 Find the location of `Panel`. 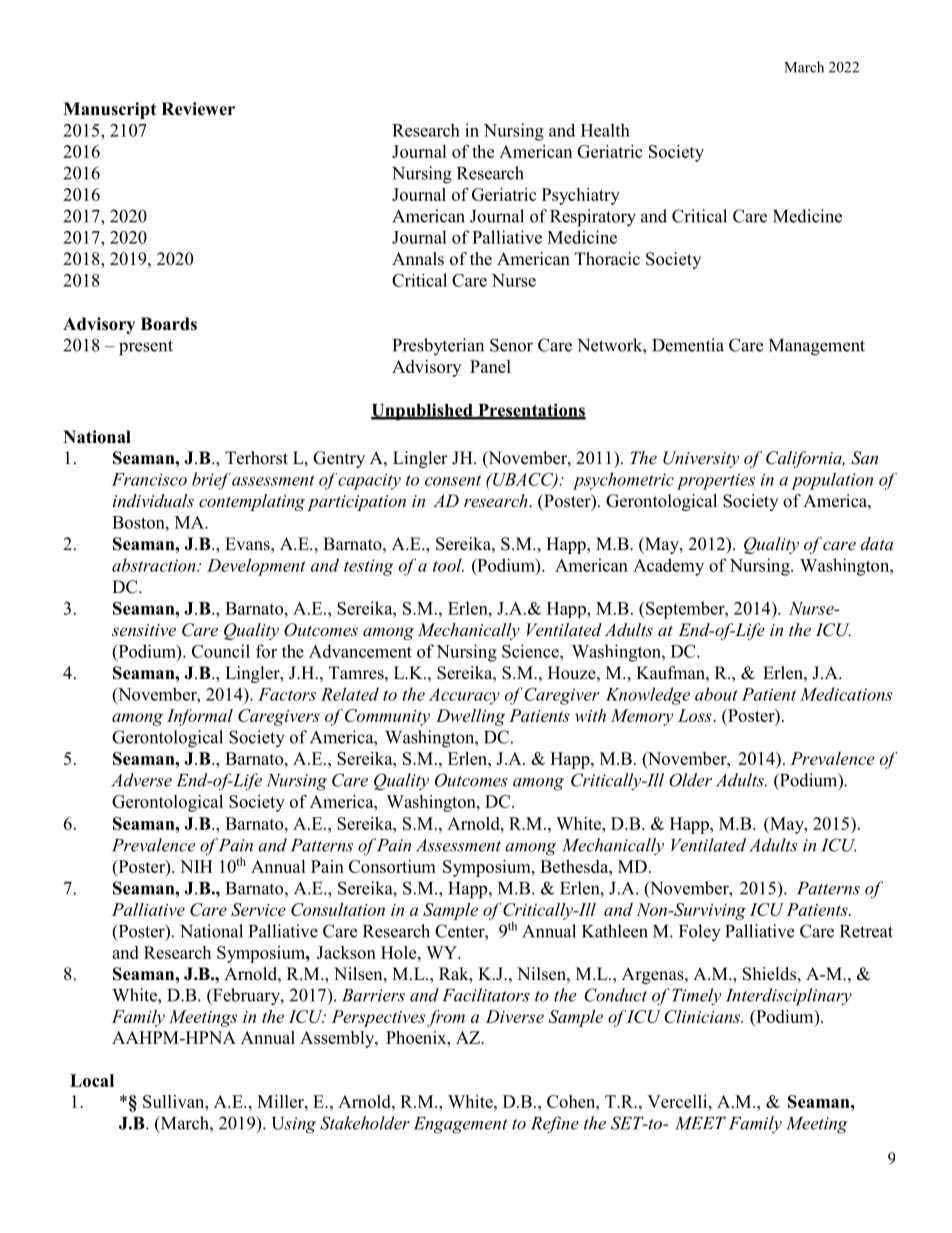

Panel is located at coordinates (490, 366).
